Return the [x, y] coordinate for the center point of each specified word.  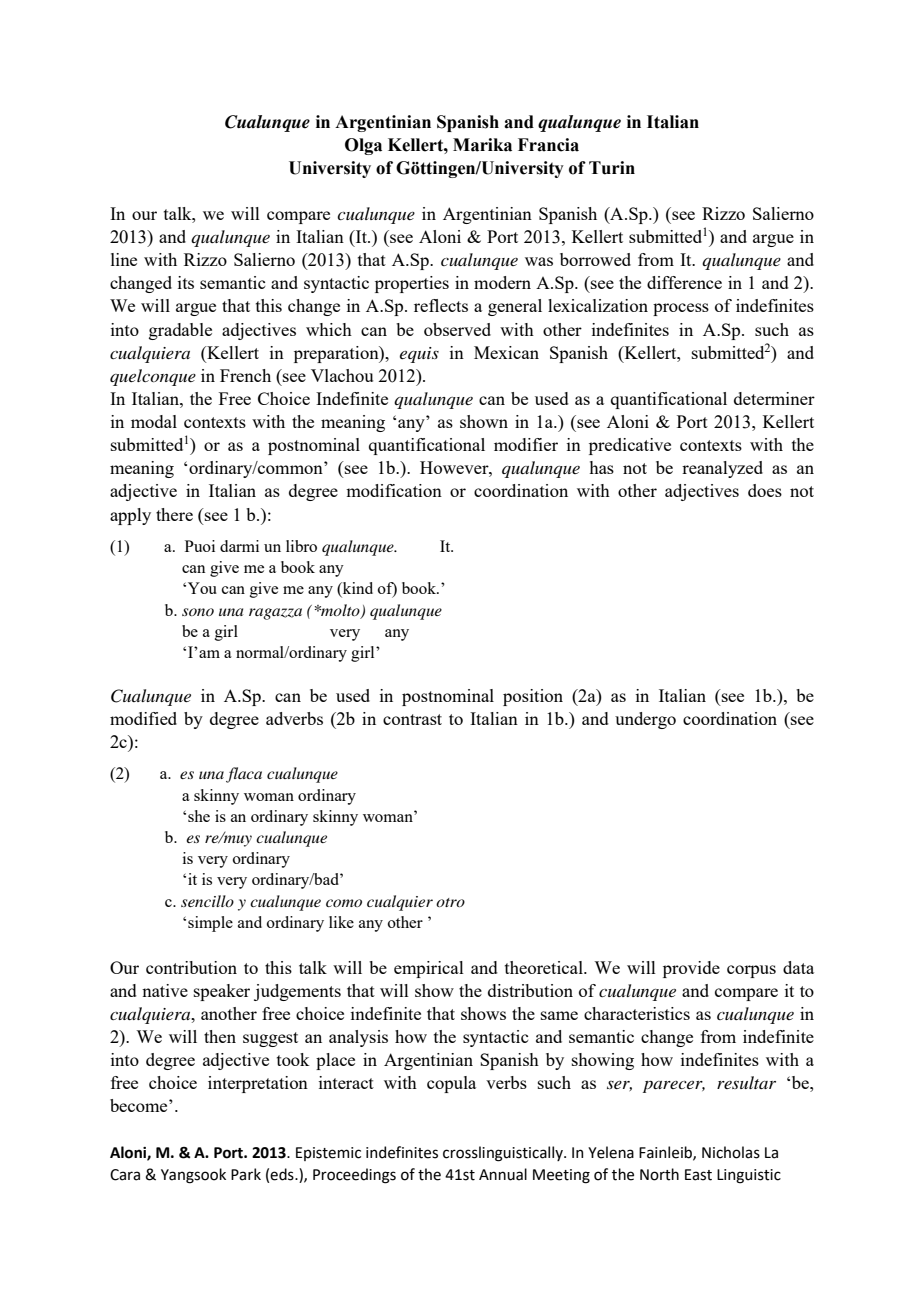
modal [154, 421]
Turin [612, 168]
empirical [429, 969]
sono [198, 612]
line [124, 259]
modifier [526, 444]
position [533, 697]
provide [691, 969]
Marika [482, 145]
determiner [774, 398]
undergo [645, 720]
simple [210, 924]
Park [246, 1174]
